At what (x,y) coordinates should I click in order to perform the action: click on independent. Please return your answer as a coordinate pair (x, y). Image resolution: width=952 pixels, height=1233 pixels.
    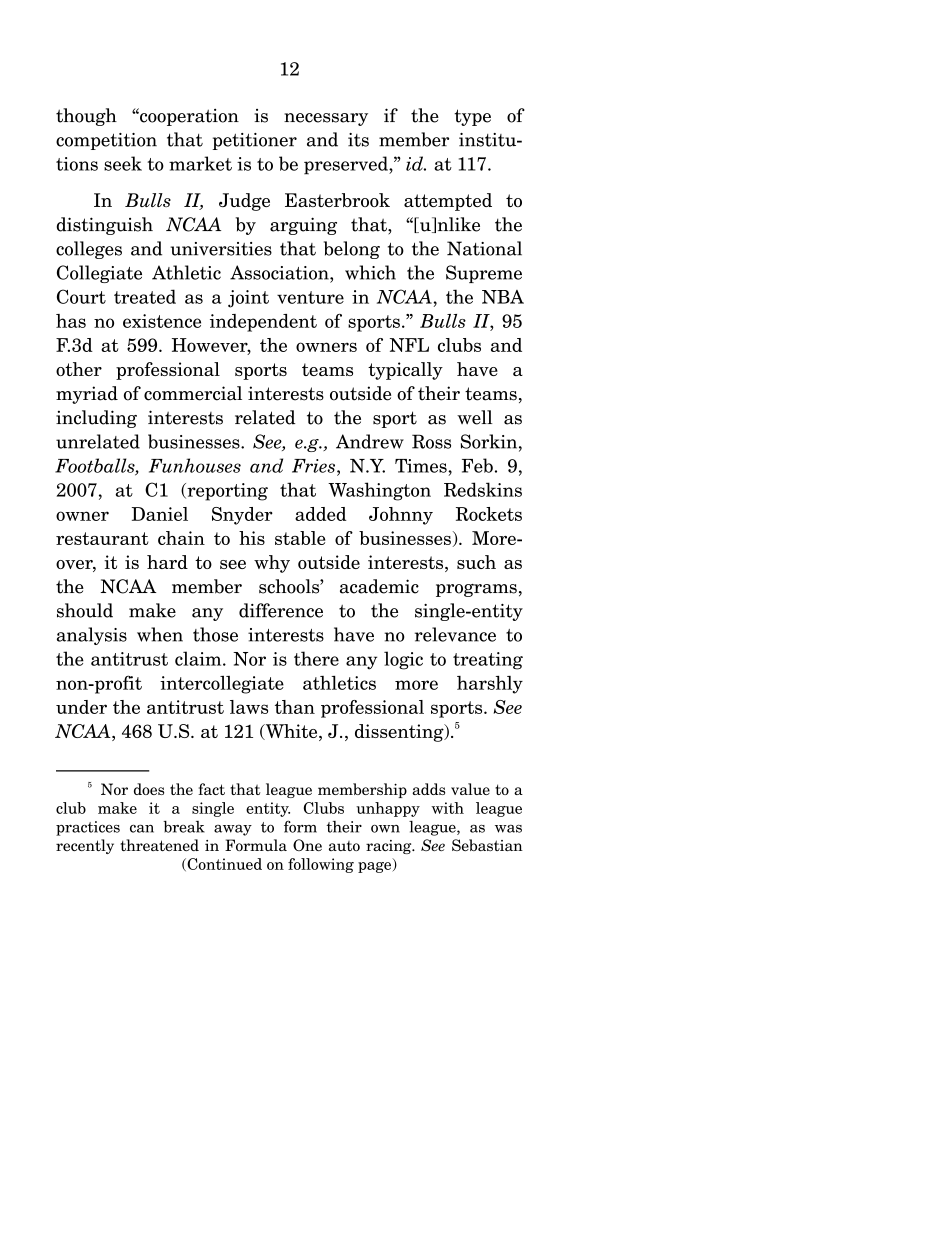
    Looking at the image, I should click on (263, 323).
